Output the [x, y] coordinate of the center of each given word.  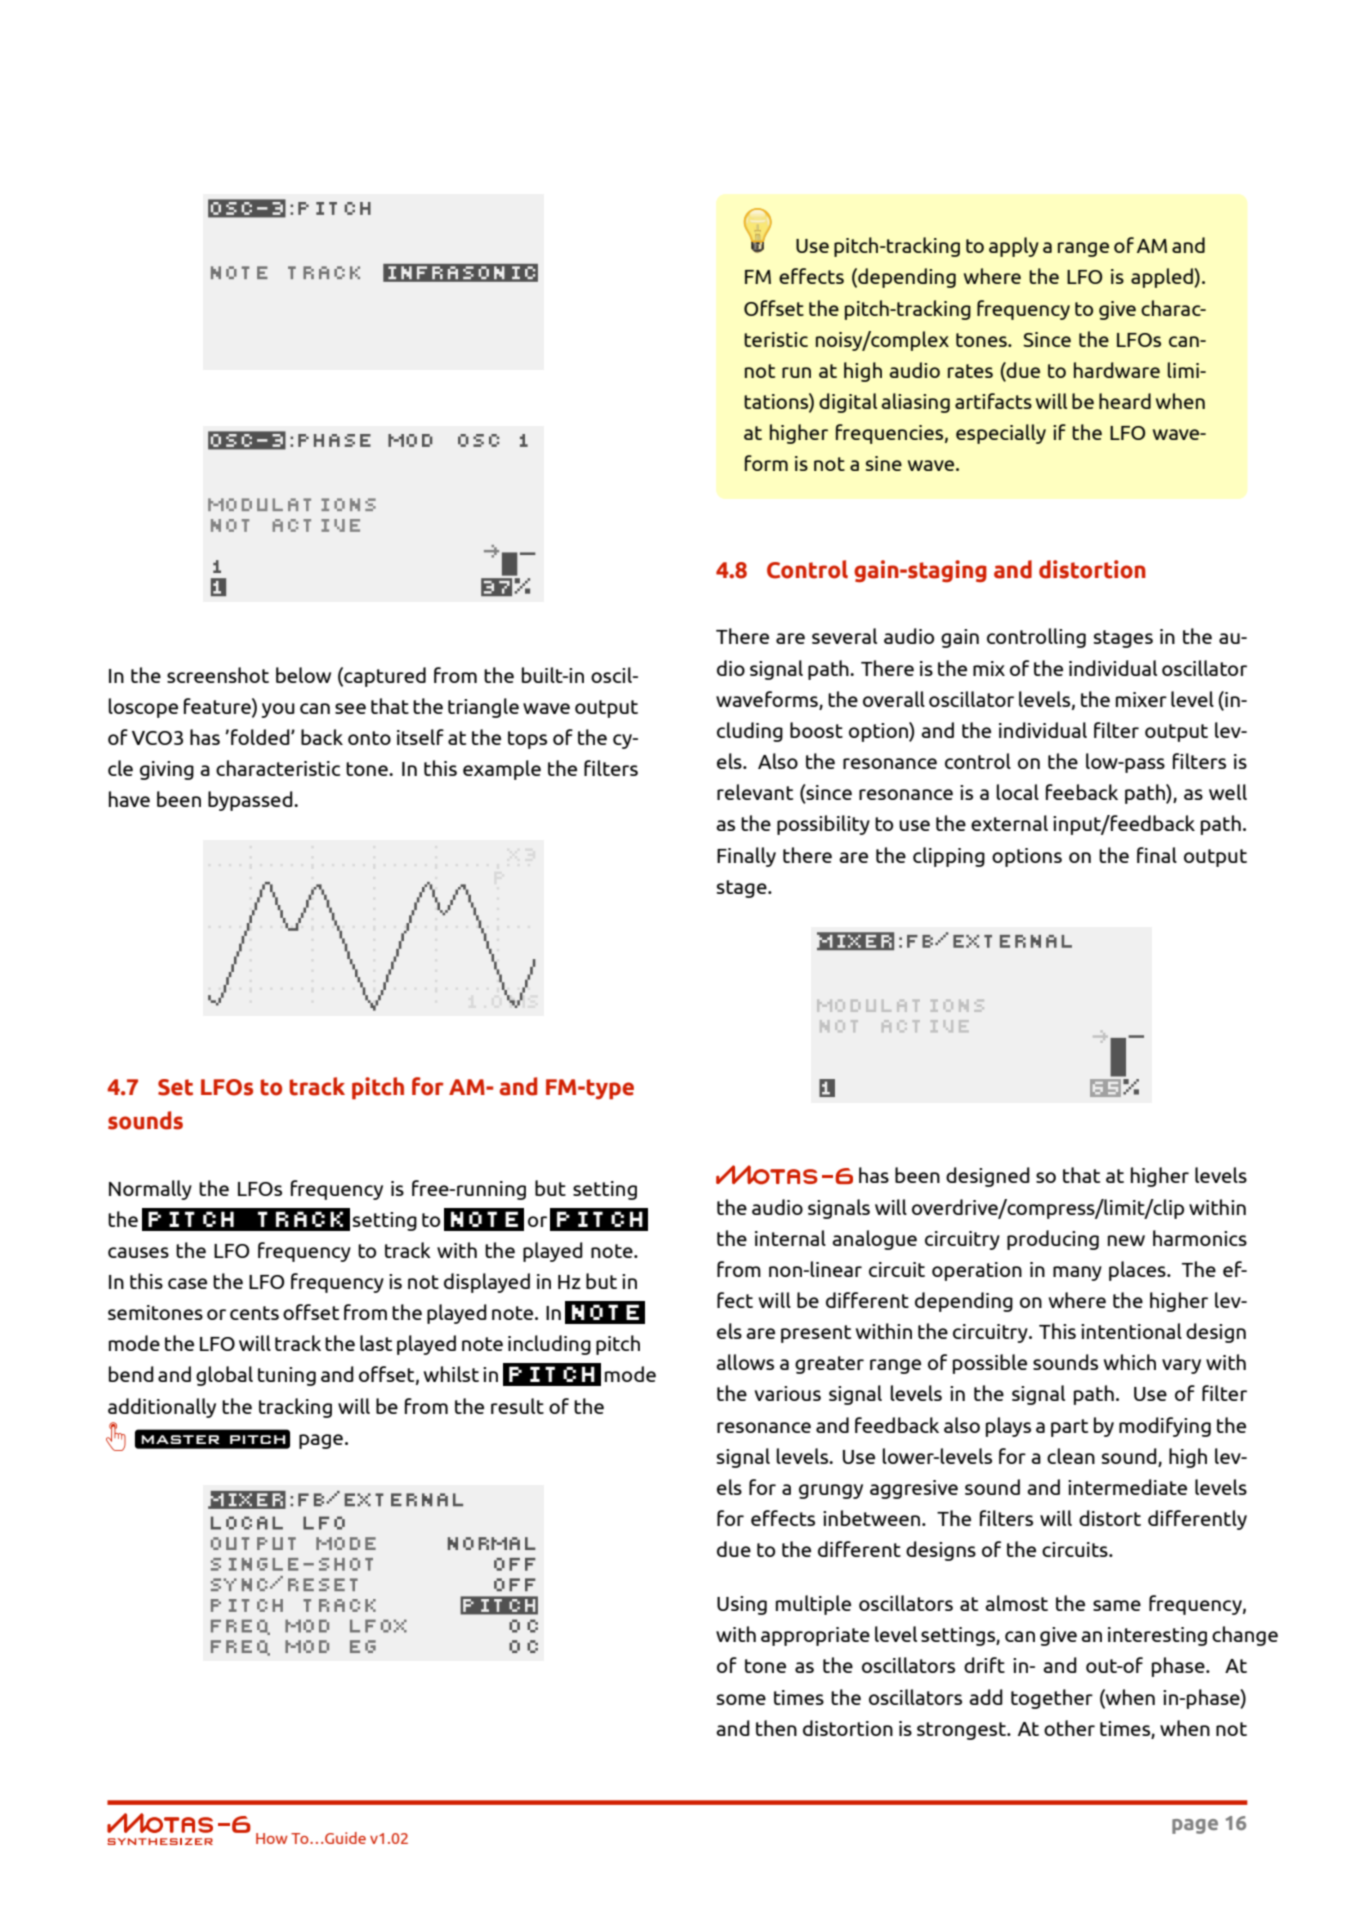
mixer [1141, 699]
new [1126, 1240]
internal [790, 1238]
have [129, 799]
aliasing [915, 403]
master [180, 1439]
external [1009, 823]
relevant [755, 792]
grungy [831, 1491]
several [844, 636]
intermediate [1127, 1487]
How [272, 1838]
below [303, 675]
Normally [150, 1190]
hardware [1117, 370]
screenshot [218, 675]
